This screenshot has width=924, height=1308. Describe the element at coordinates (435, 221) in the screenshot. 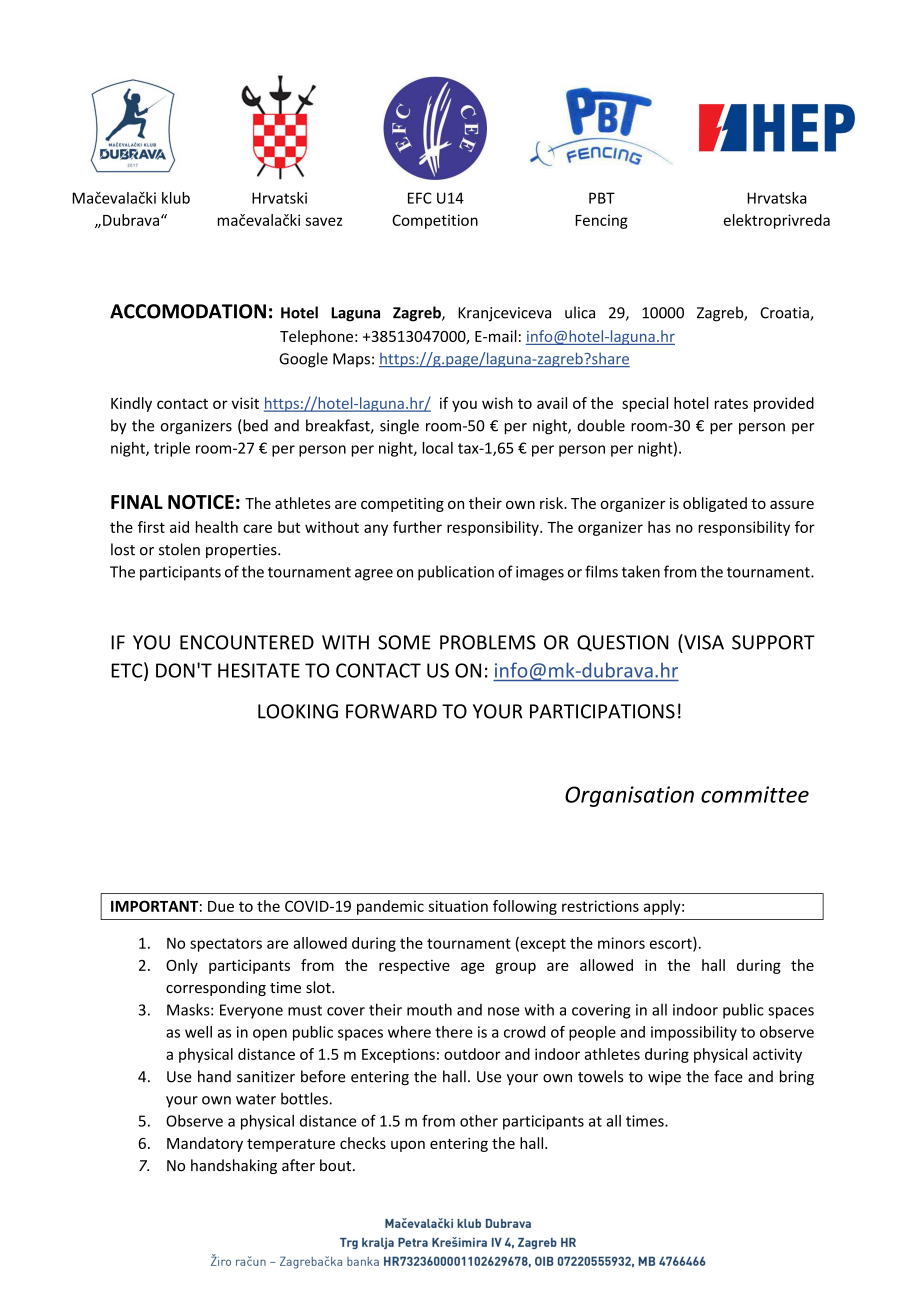

I see `Competition` at that location.
